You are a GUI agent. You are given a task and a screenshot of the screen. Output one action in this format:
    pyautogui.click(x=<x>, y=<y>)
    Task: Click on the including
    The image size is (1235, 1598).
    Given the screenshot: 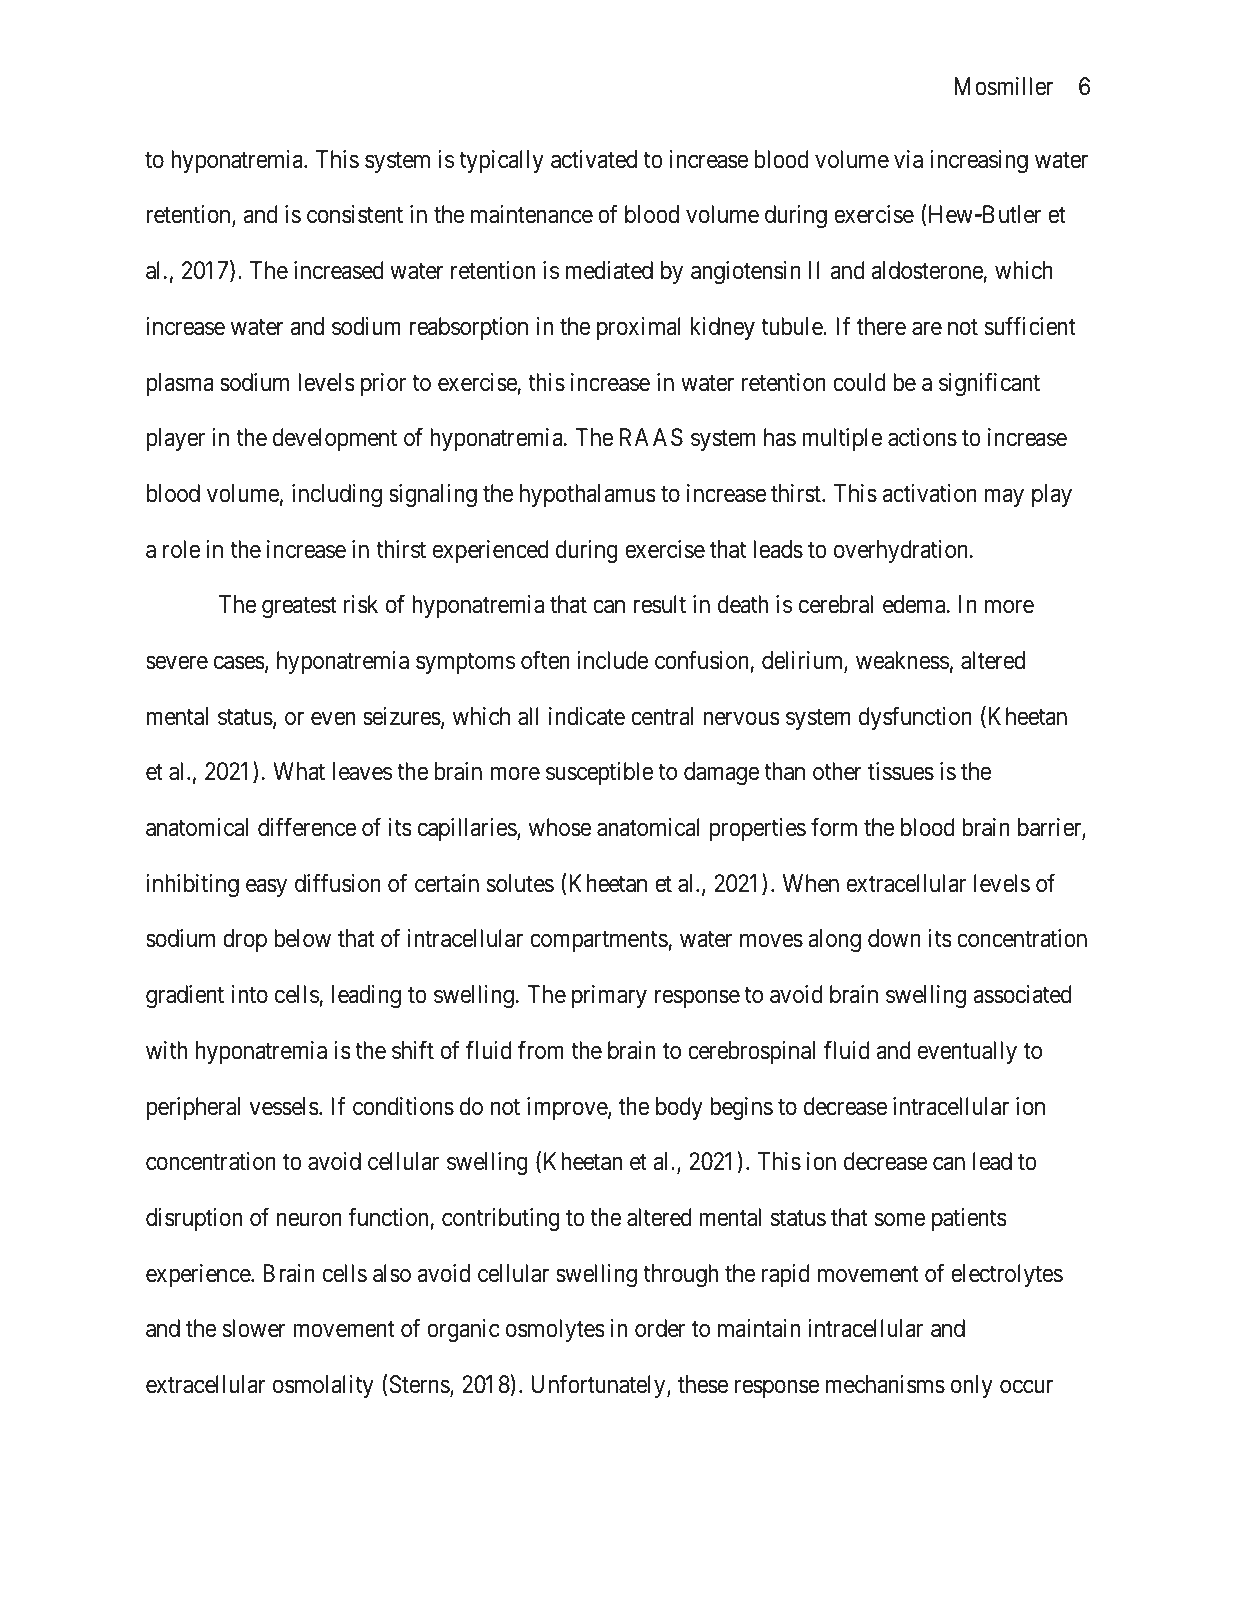 What is the action you would take?
    pyautogui.click(x=337, y=496)
